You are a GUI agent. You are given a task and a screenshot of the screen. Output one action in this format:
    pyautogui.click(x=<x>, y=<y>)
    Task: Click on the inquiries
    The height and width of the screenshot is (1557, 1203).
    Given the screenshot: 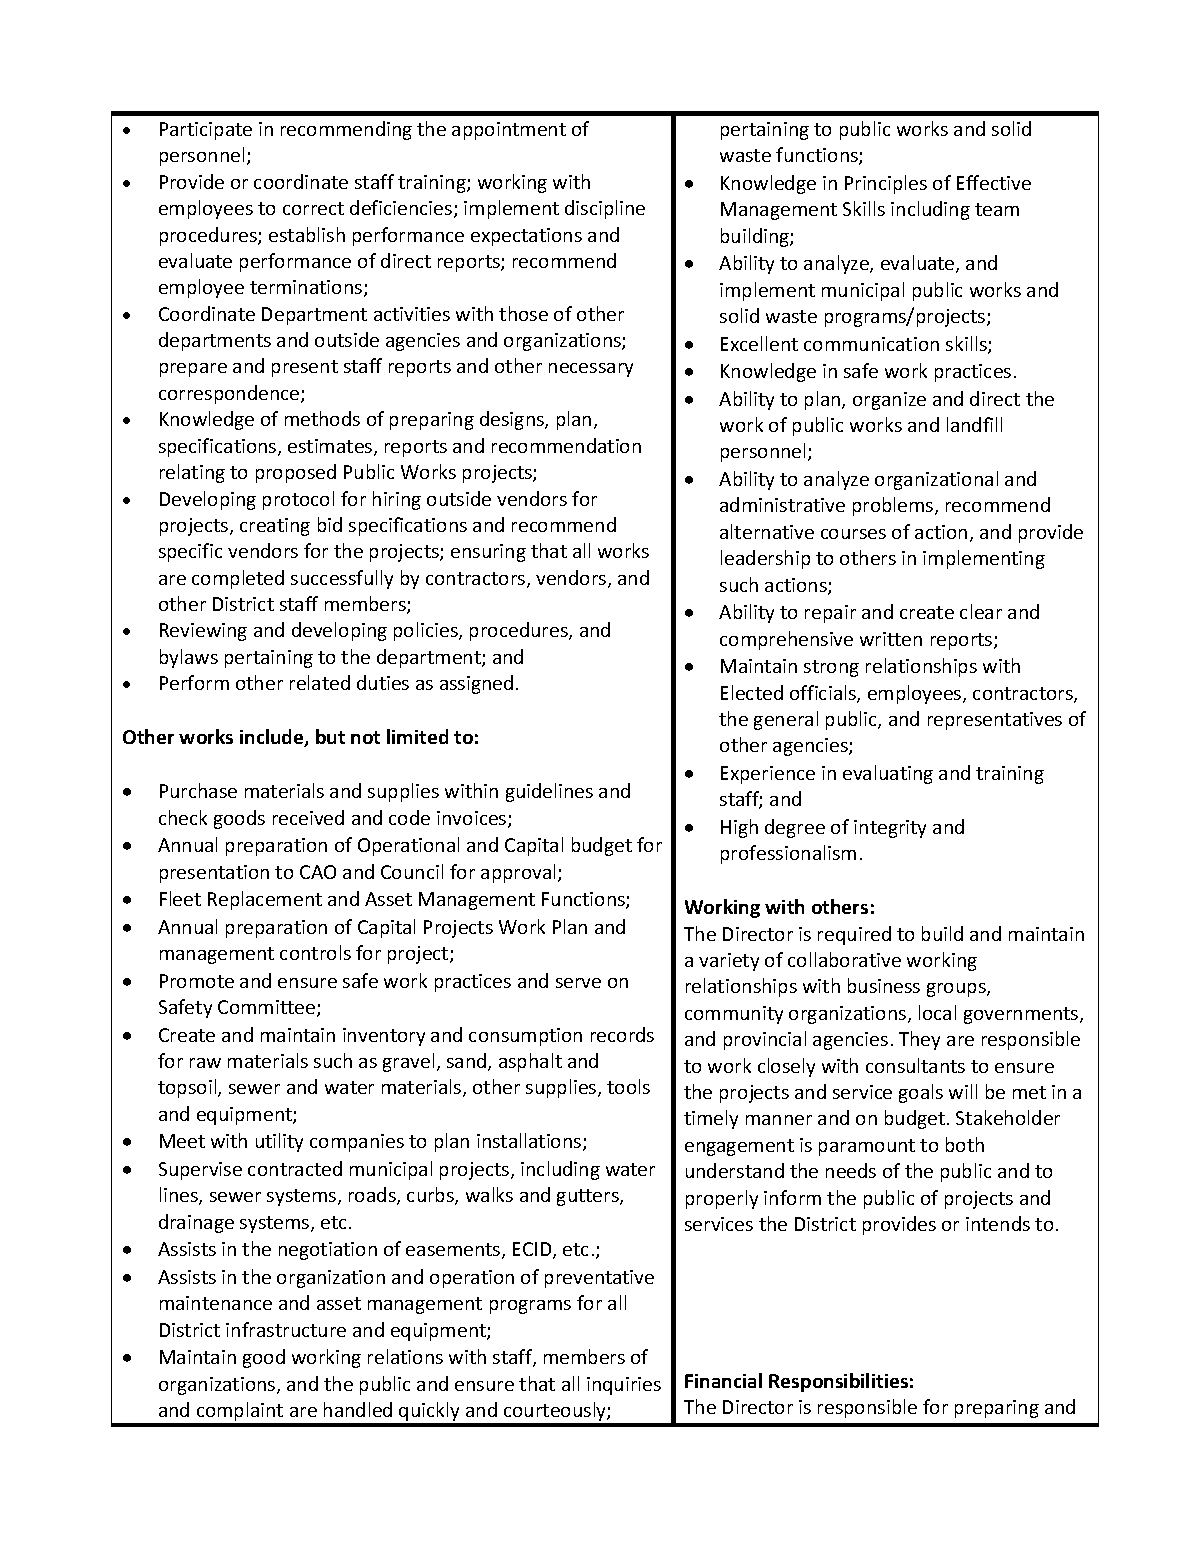 What is the action you would take?
    pyautogui.click(x=624, y=1386)
